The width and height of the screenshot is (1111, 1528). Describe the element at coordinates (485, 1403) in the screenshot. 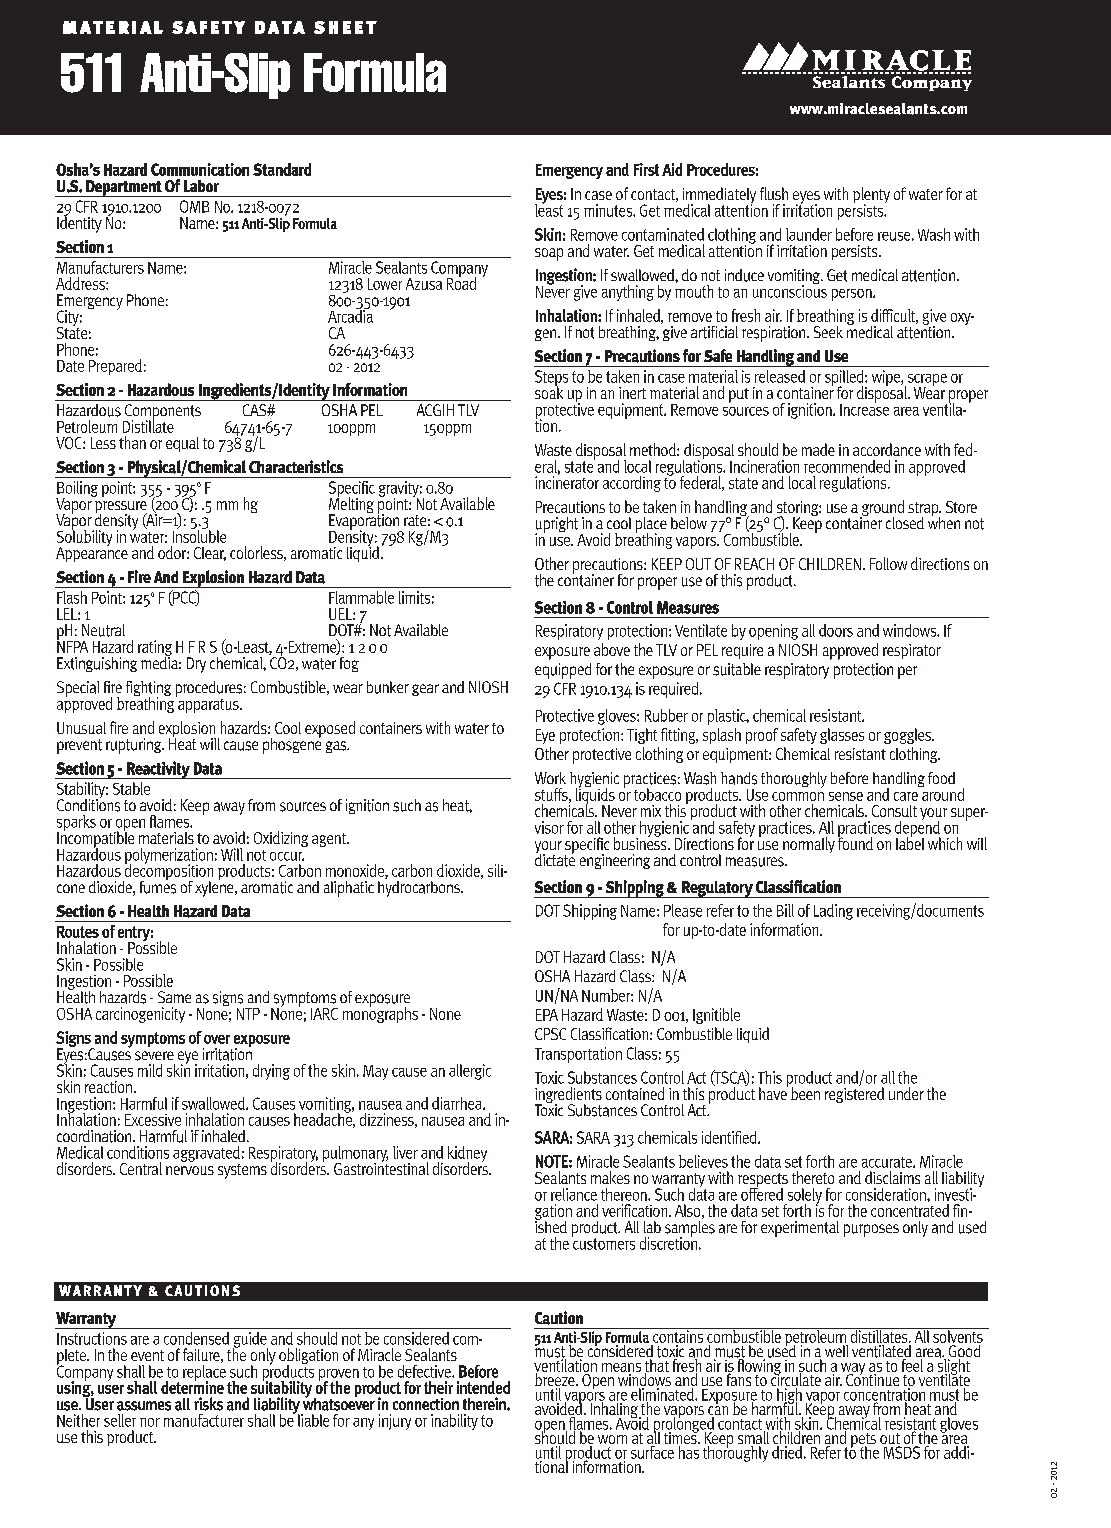

I see `therein` at that location.
